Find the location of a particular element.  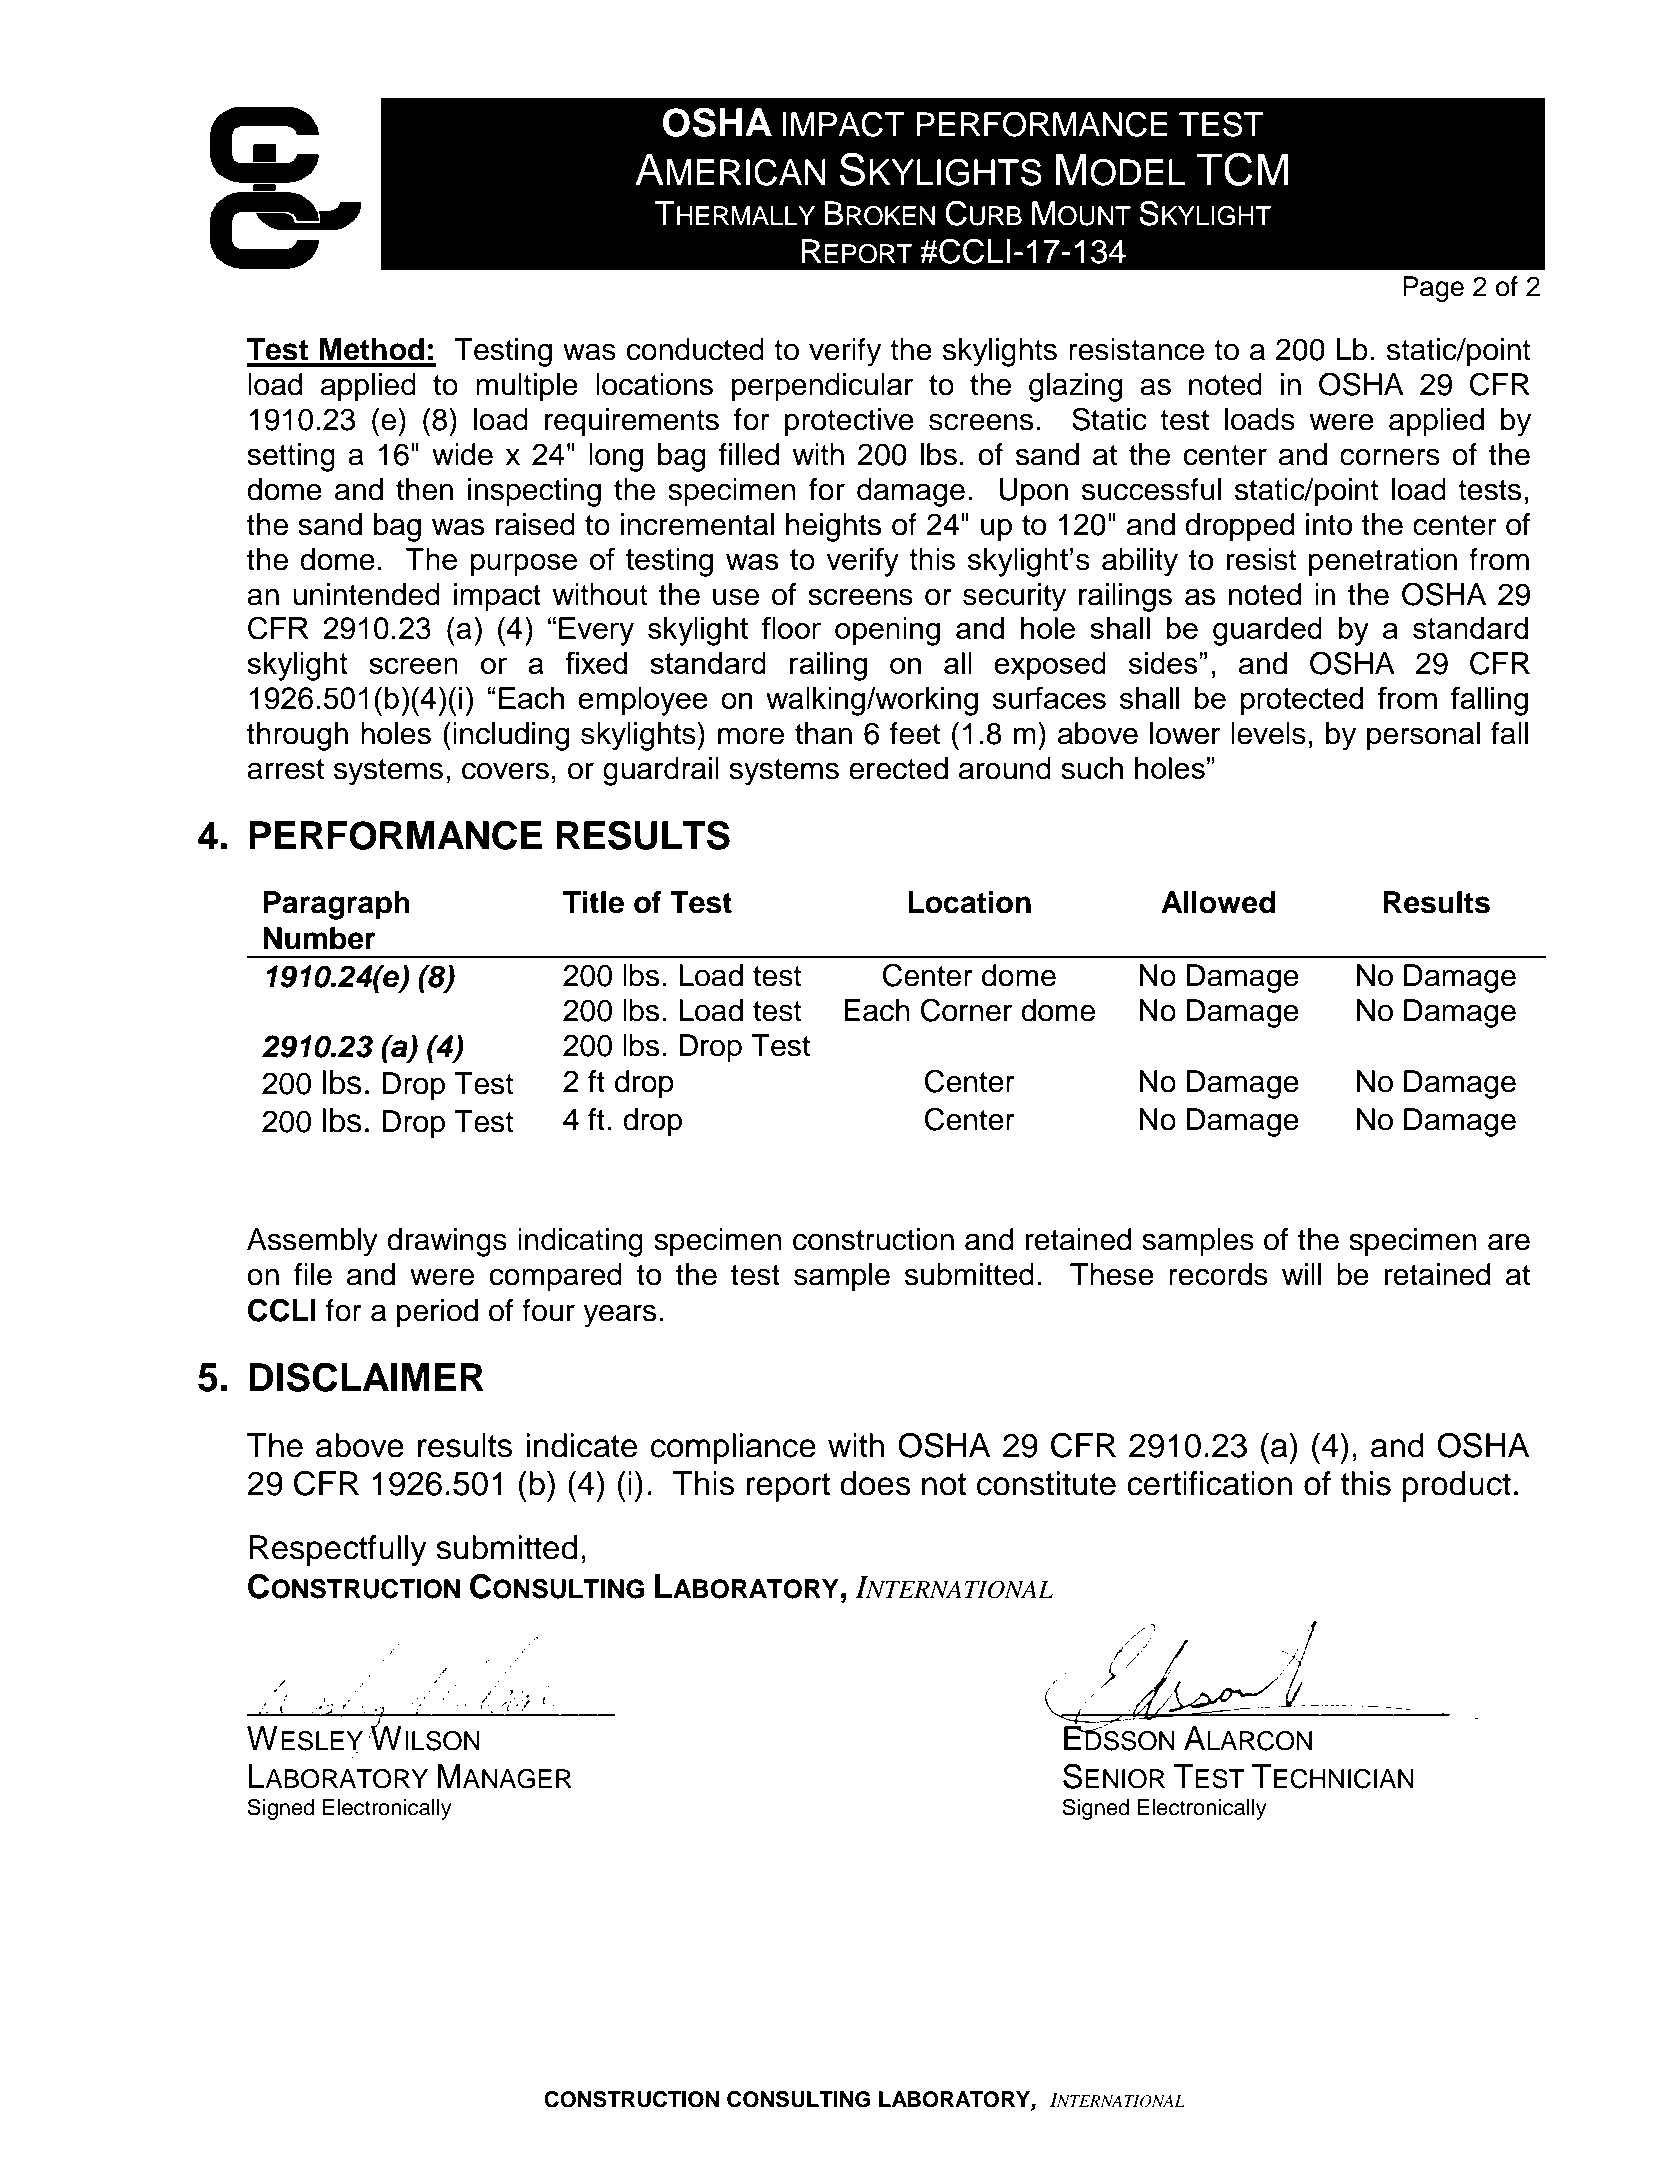

conducted is located at coordinates (695, 349).
